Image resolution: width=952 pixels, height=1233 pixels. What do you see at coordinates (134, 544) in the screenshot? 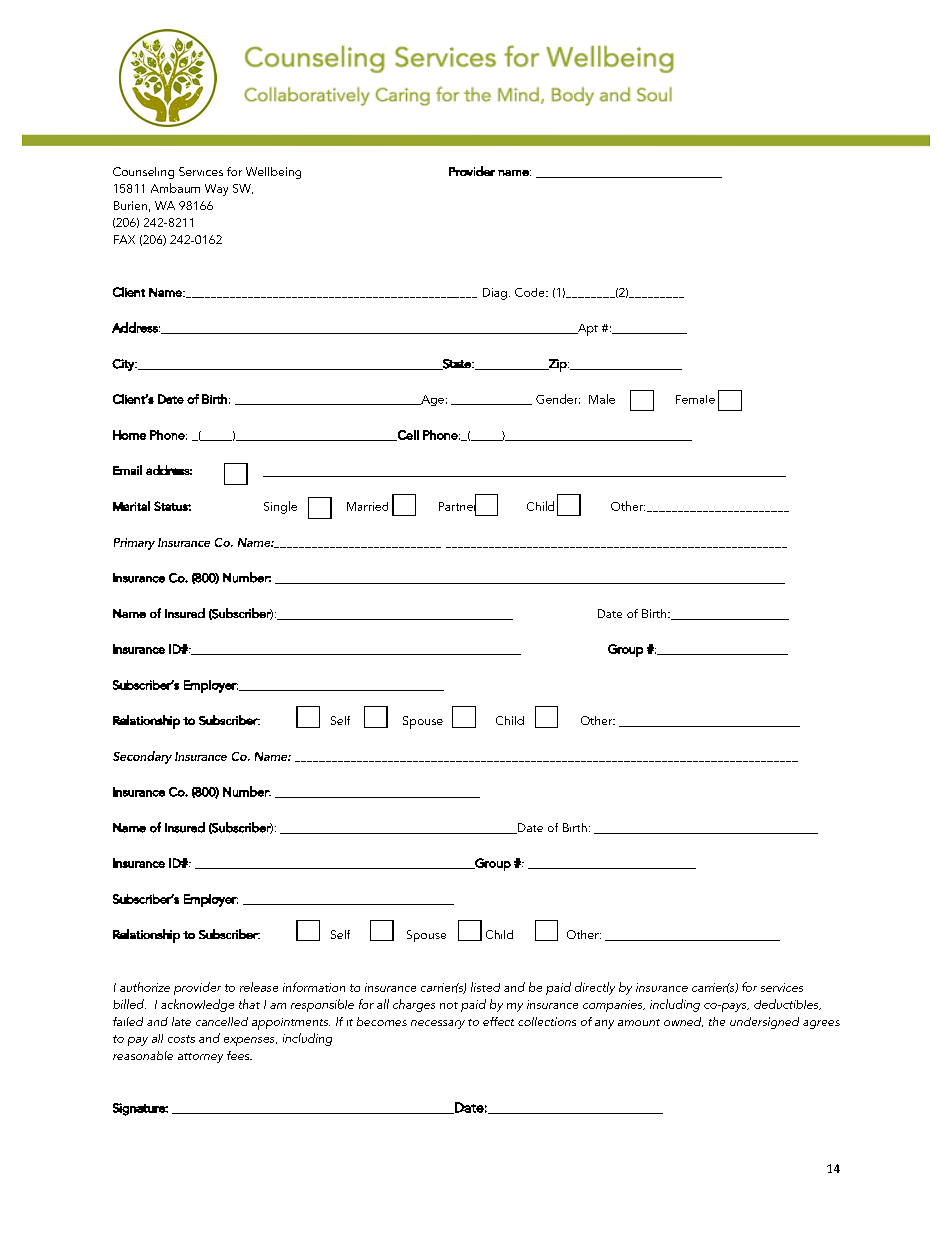
I see `Primary` at bounding box center [134, 544].
